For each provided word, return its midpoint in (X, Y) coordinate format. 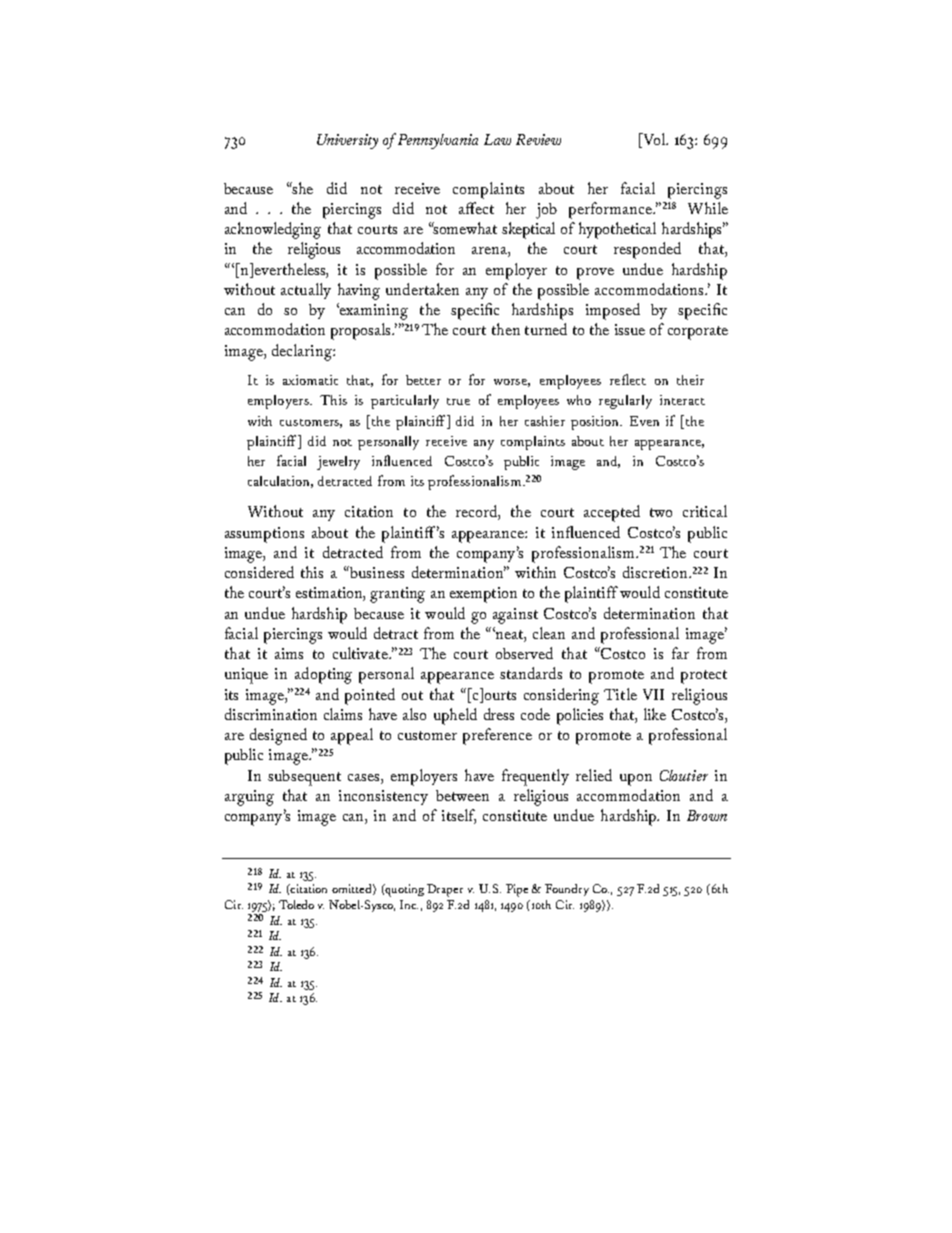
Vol (654, 140)
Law (497, 139)
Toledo (296, 904)
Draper (445, 890)
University (347, 141)
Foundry (567, 890)
